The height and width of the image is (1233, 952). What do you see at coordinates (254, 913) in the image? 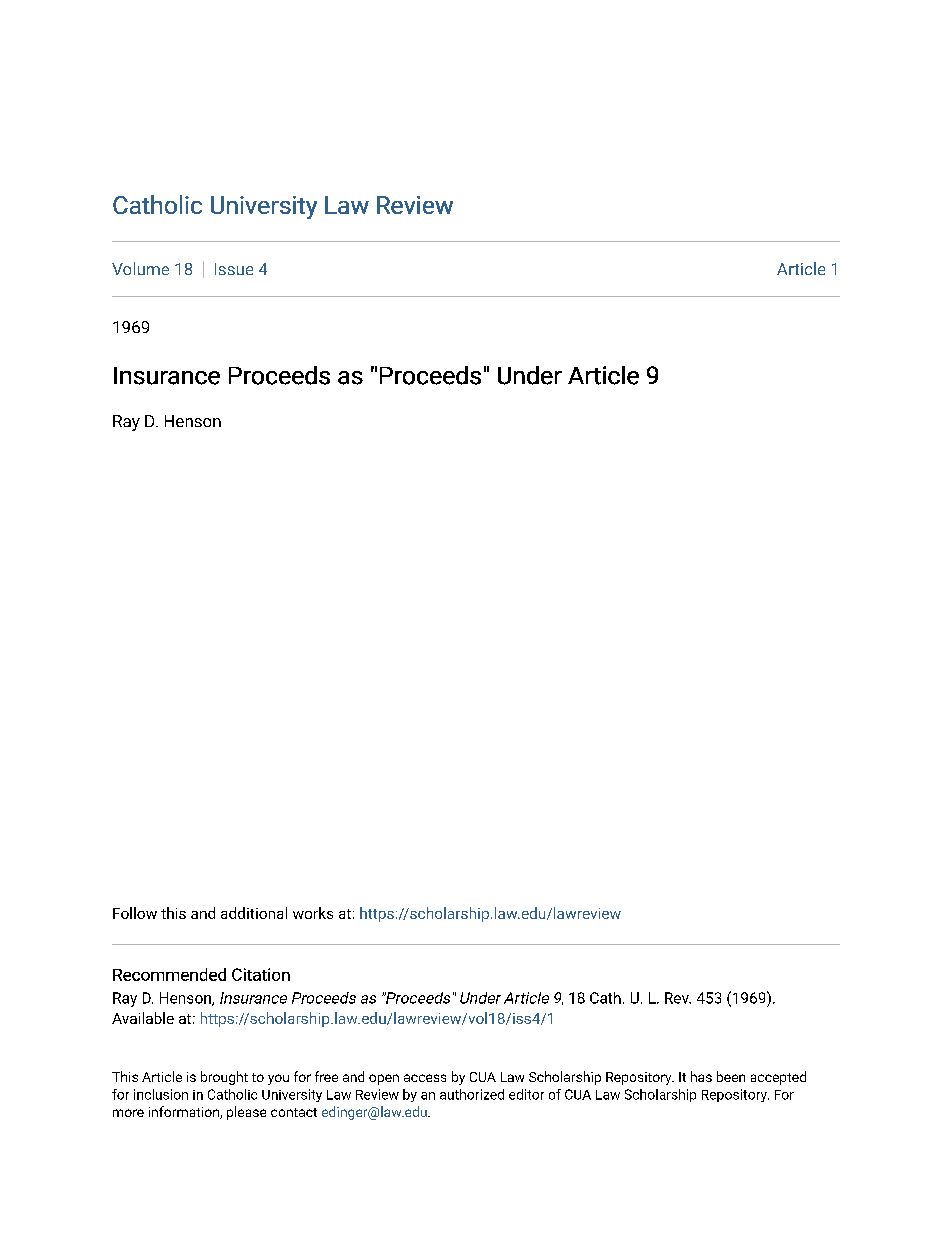
I see `additional` at bounding box center [254, 913].
